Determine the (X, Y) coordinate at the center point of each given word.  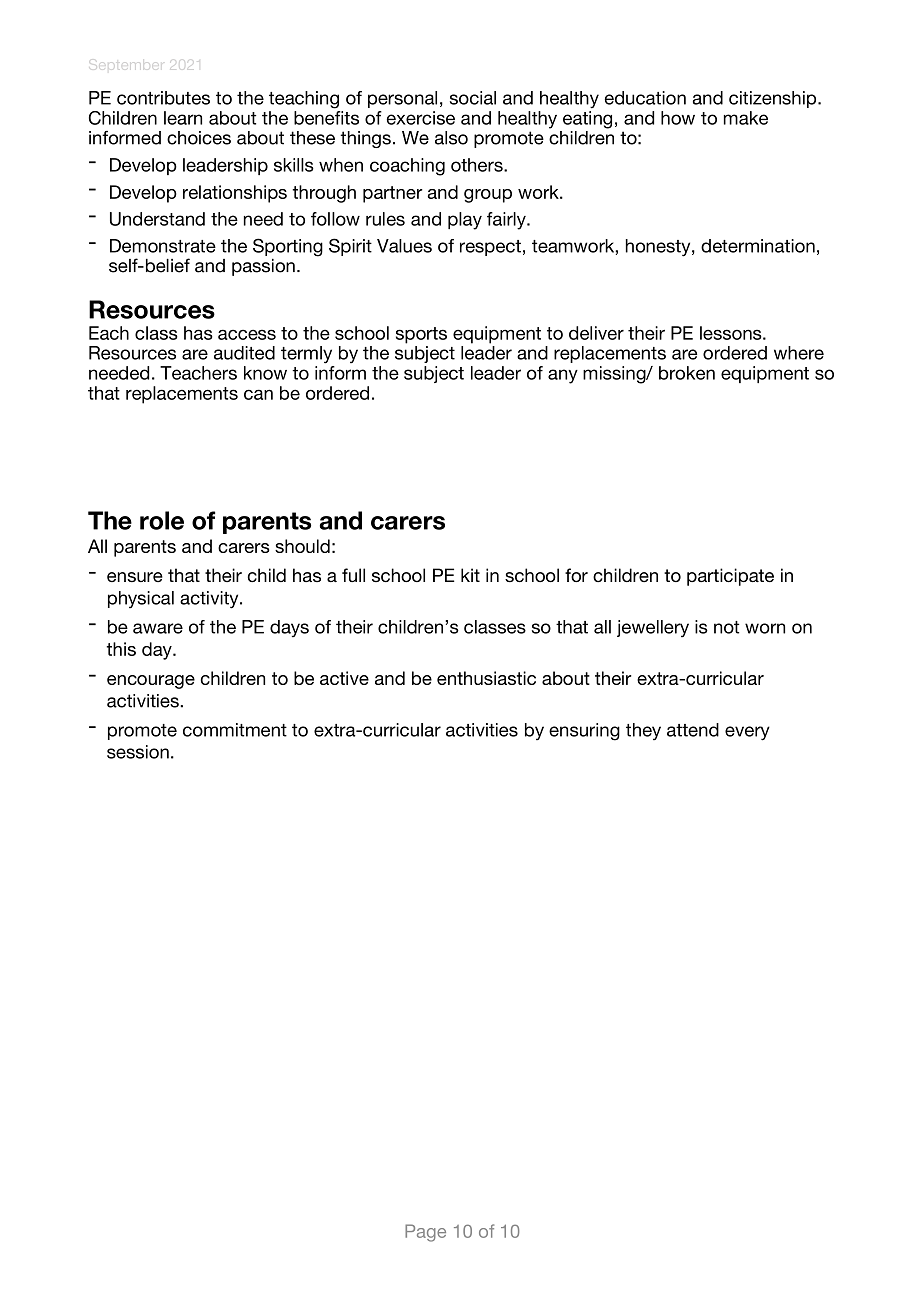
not (726, 627)
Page (425, 1233)
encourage (151, 682)
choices (199, 138)
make (746, 118)
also (451, 138)
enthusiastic (486, 678)
